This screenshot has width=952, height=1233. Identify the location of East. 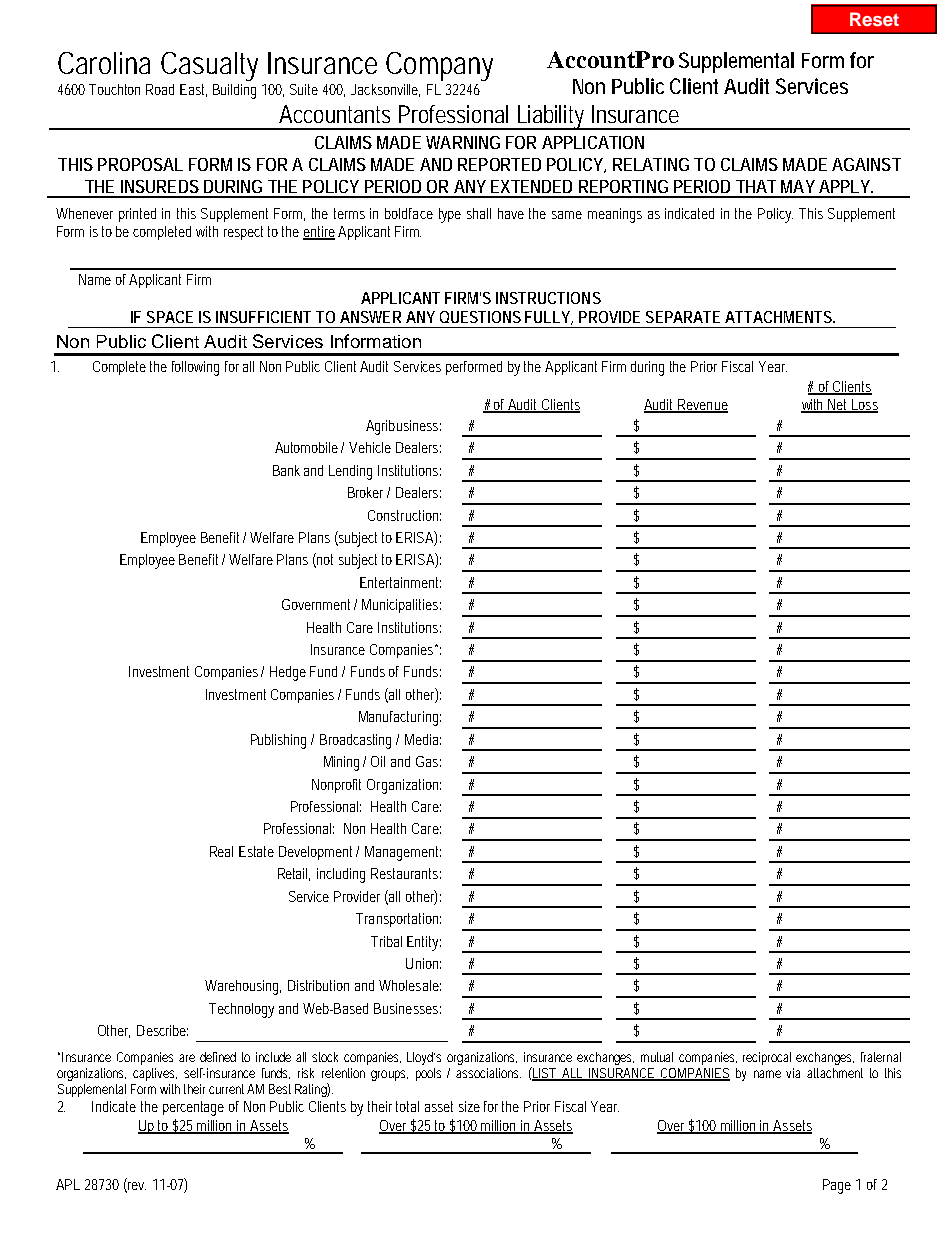
(193, 90).
